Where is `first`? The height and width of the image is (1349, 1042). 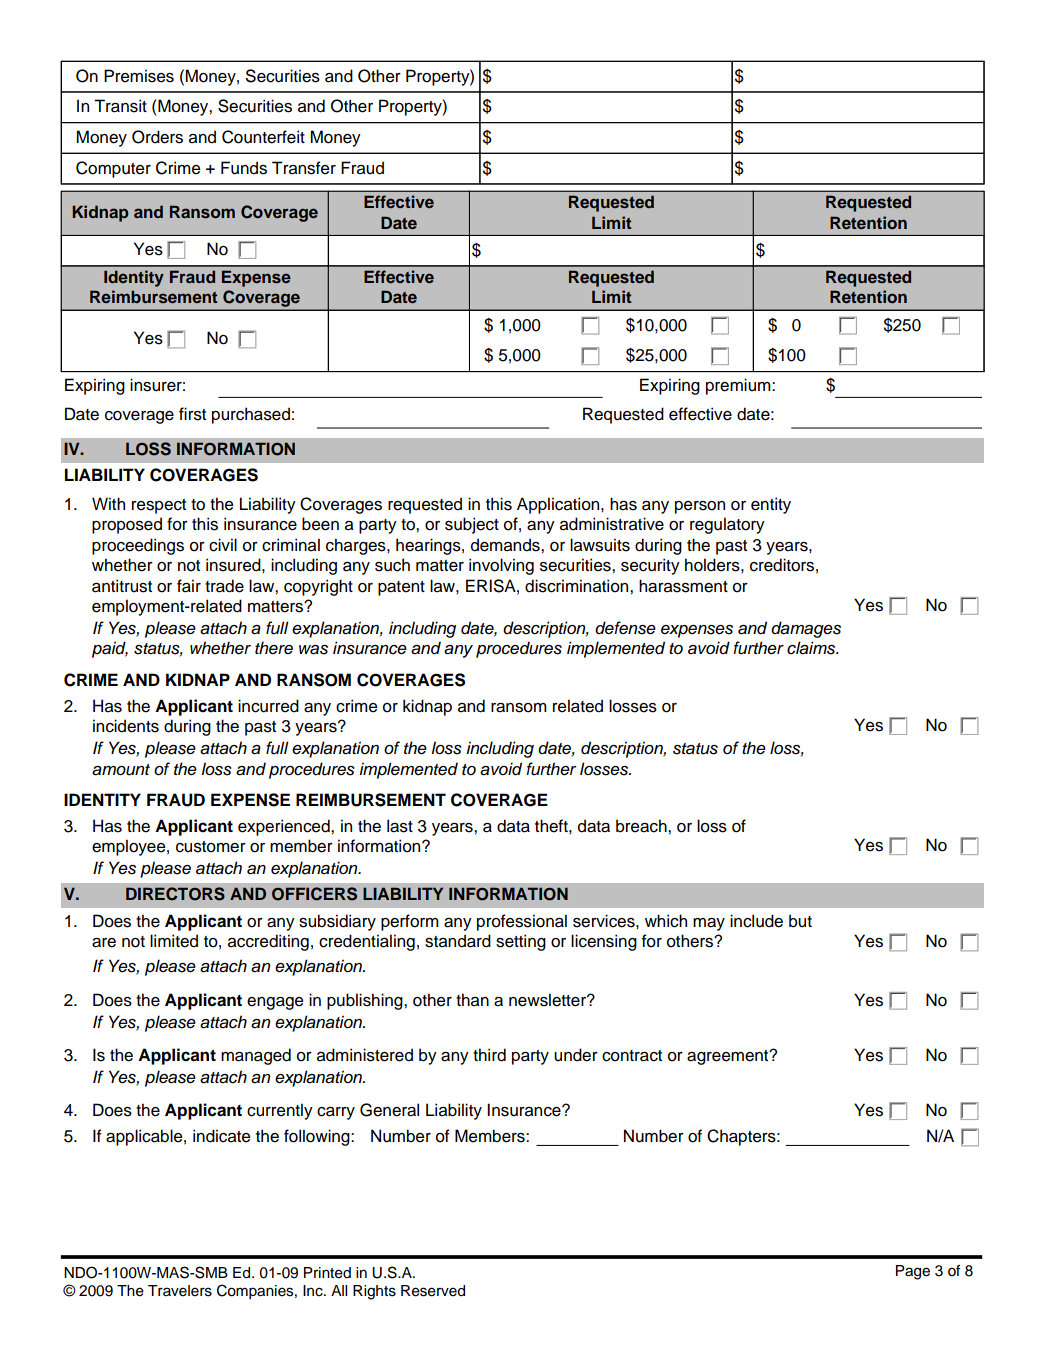 first is located at coordinates (192, 414).
